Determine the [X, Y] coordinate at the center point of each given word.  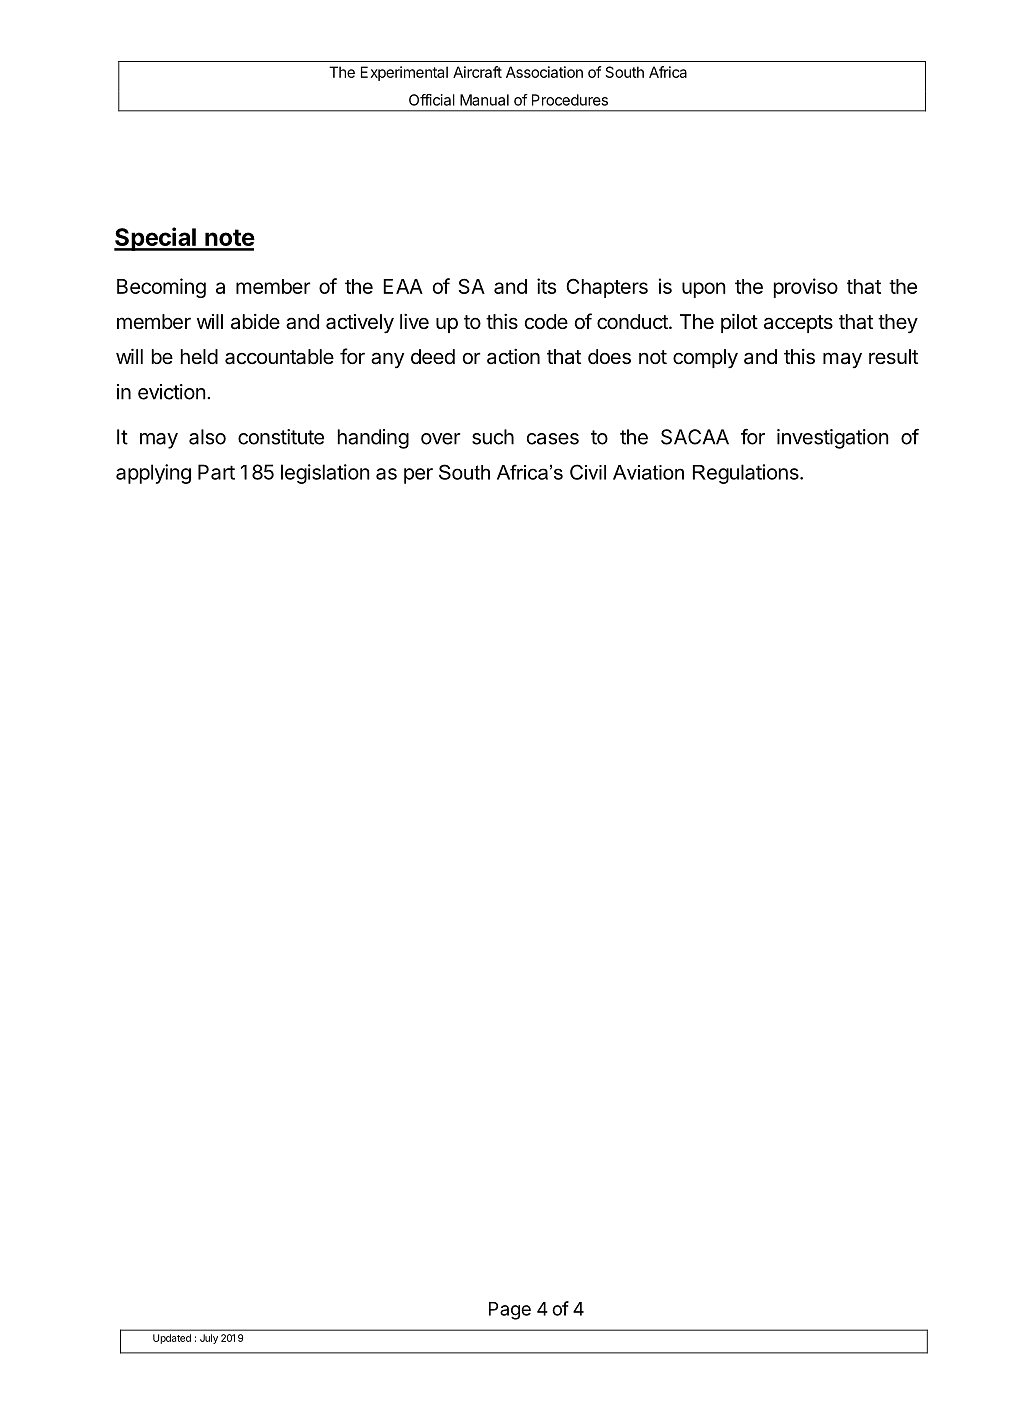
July [209, 1339]
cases [553, 439]
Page [510, 1311]
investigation [833, 439]
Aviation [648, 472]
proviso [806, 288]
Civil [588, 472]
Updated [172, 1339]
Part [216, 472]
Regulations [747, 474]
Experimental [404, 73]
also [207, 437]
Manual [484, 100]
